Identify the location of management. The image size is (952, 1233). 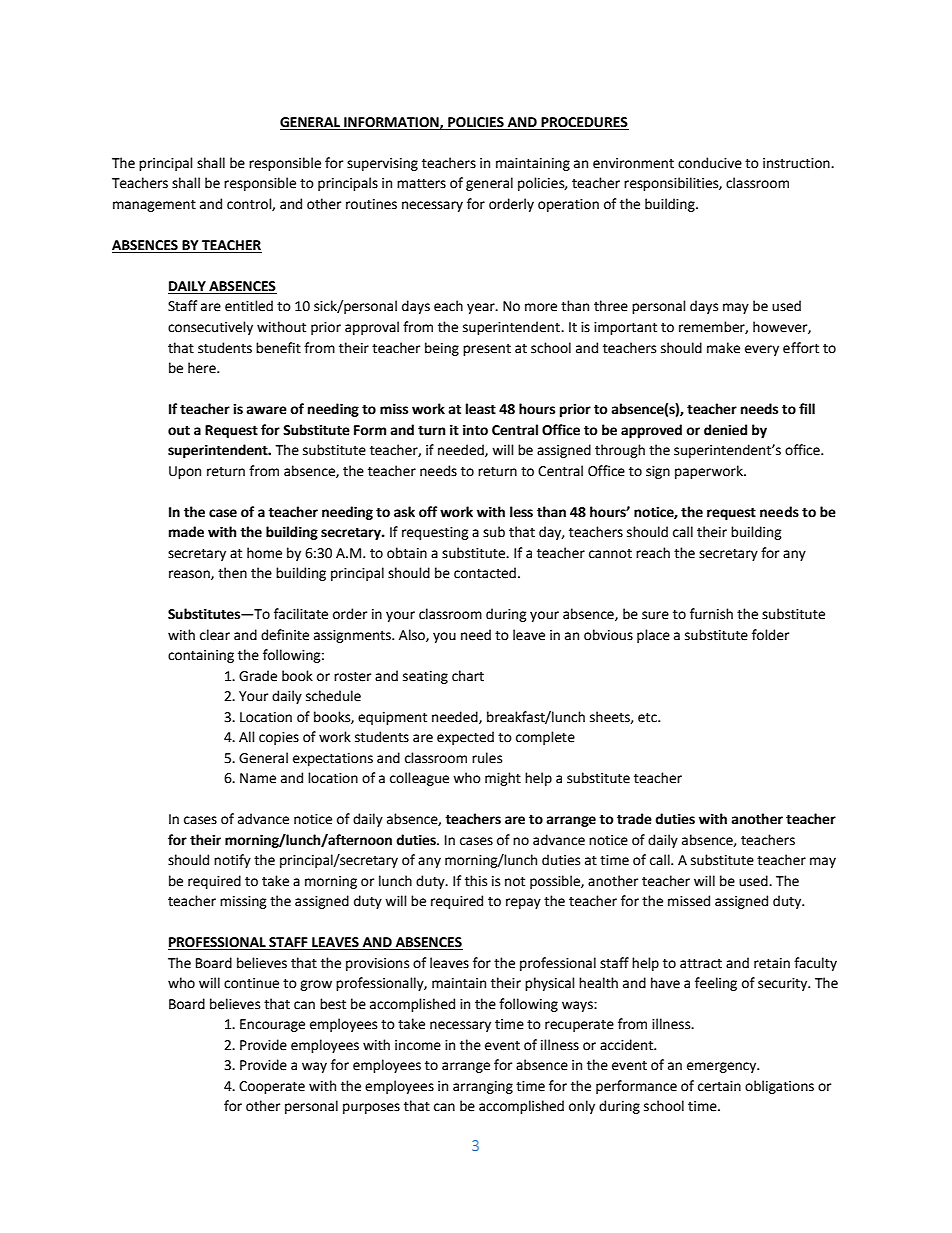
(154, 206).
